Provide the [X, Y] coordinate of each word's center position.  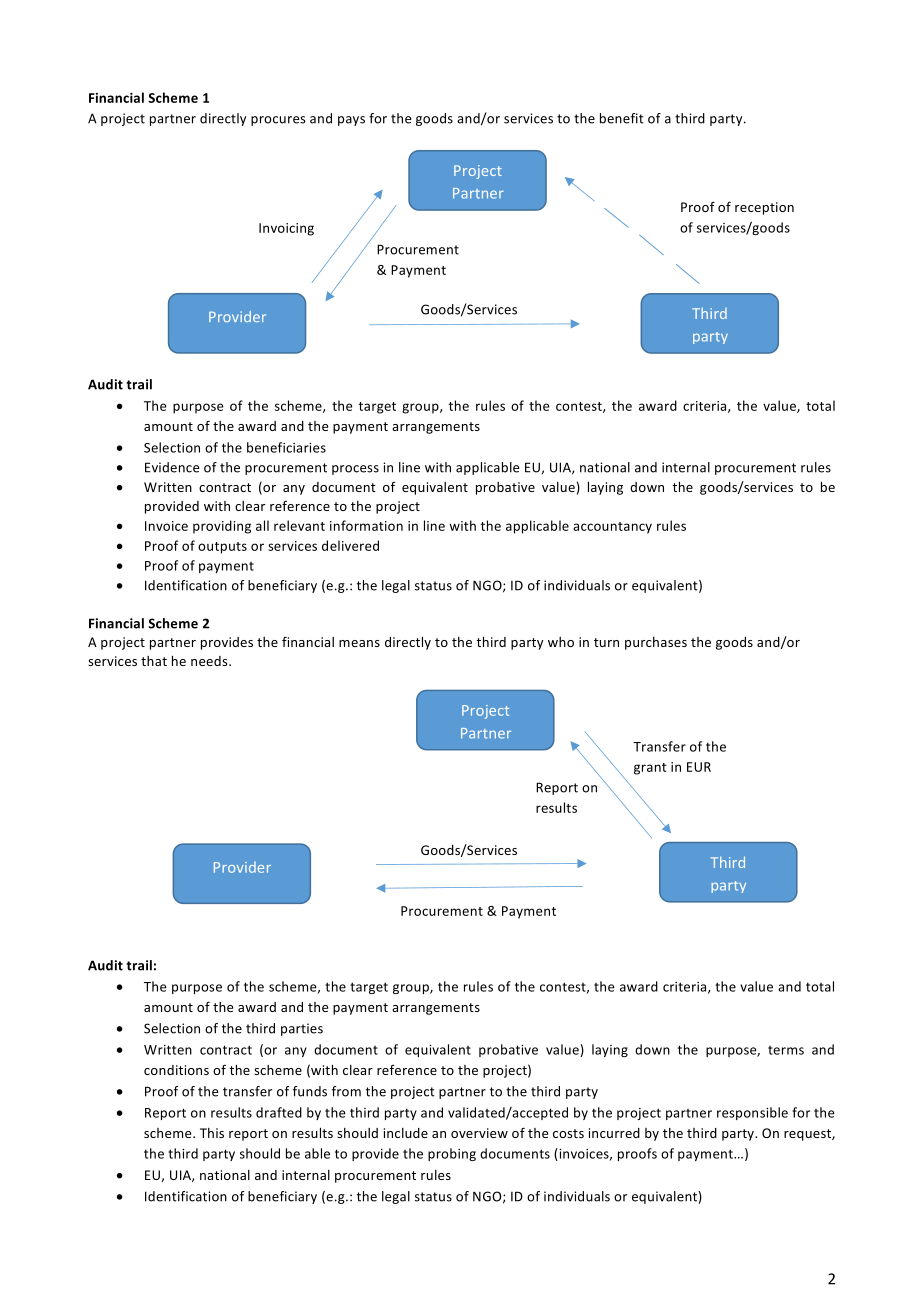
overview [479, 1133]
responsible [752, 1113]
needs [210, 661]
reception [764, 208]
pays [351, 121]
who [561, 642]
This [212, 1133]
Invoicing [286, 229]
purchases [656, 643]
